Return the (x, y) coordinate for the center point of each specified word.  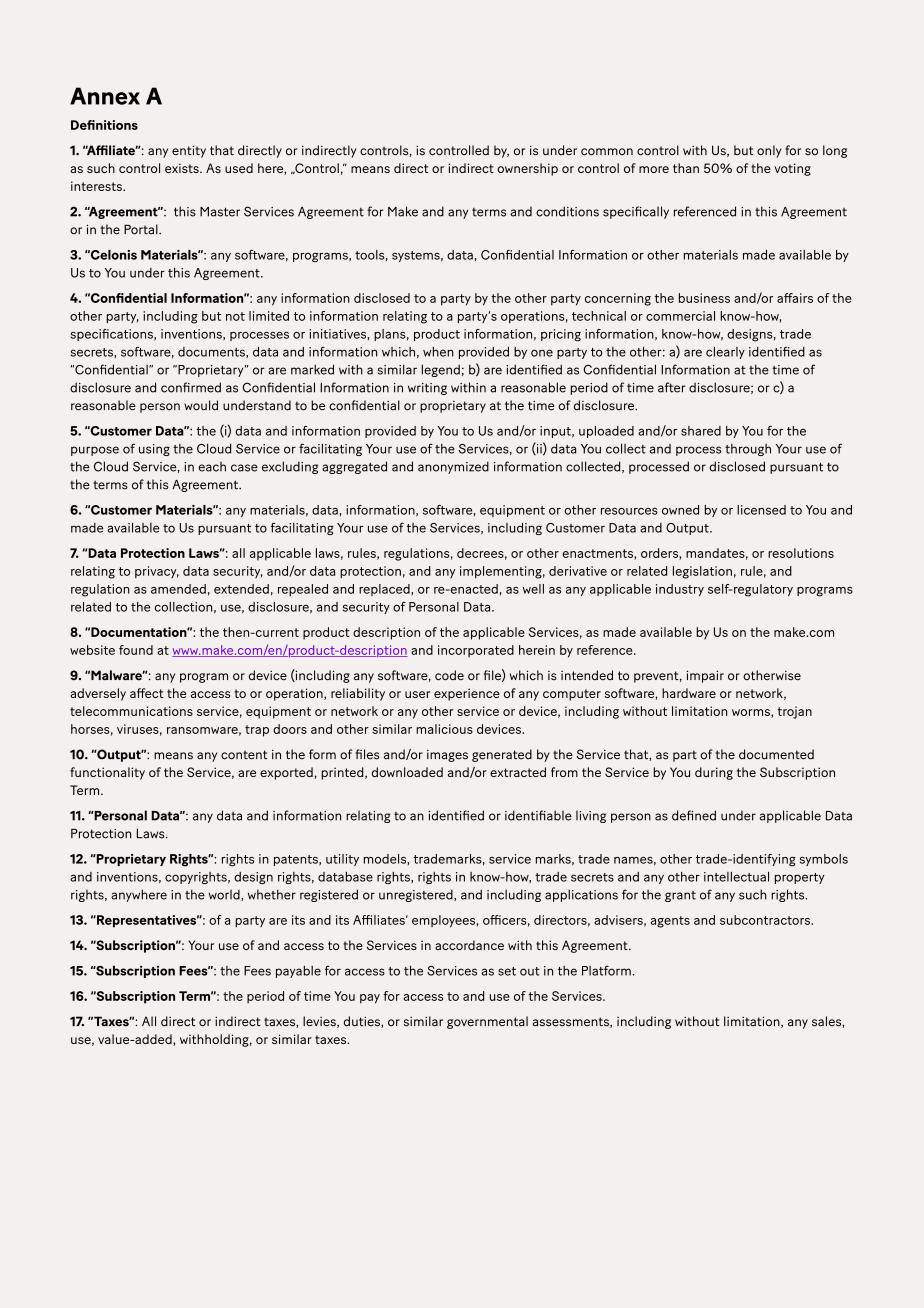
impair (705, 676)
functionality (107, 773)
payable (298, 971)
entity (189, 151)
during (714, 773)
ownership (527, 169)
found (136, 650)
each (212, 467)
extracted (518, 772)
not (235, 316)
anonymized (453, 467)
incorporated (476, 651)
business (704, 298)
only (769, 151)
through (748, 450)
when (438, 352)
